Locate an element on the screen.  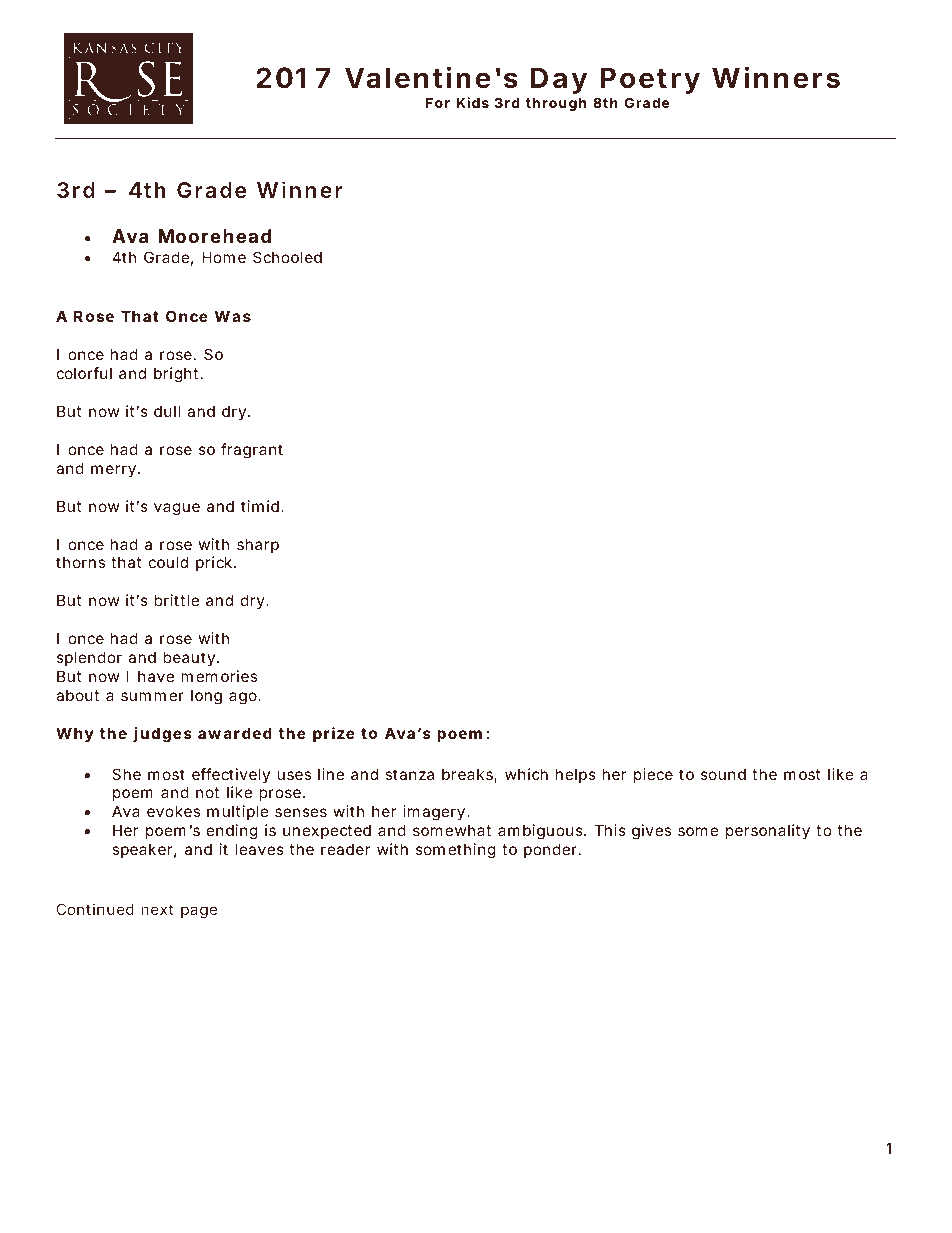
Poetry is located at coordinates (650, 80).
